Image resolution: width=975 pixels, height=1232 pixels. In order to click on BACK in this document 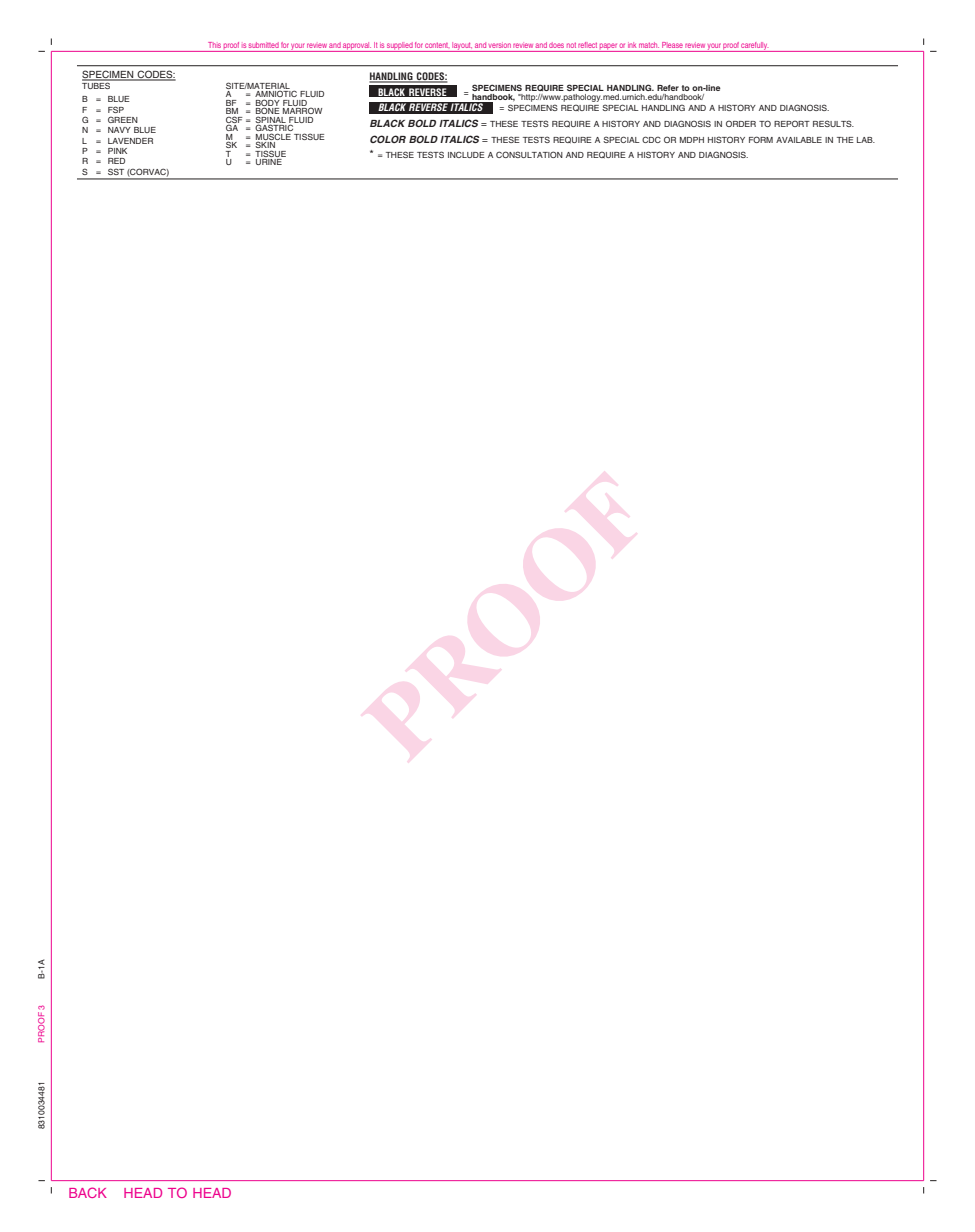, I will do `click(88, 1192)`.
